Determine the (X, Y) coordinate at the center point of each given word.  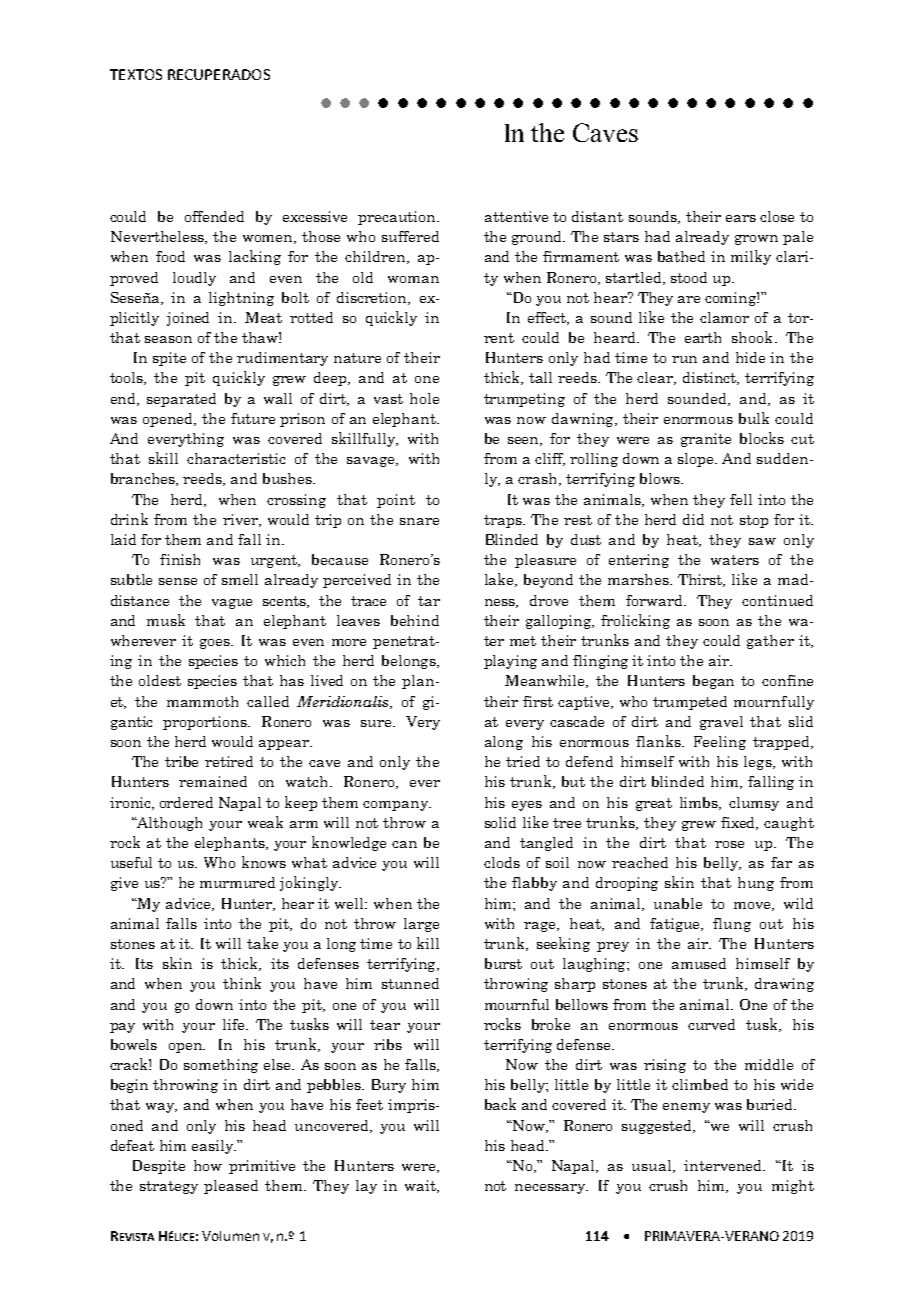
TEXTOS (136, 74)
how (208, 1165)
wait (421, 1186)
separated (181, 400)
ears (741, 218)
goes (216, 644)
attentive (516, 216)
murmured (237, 882)
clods (502, 862)
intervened (724, 1165)
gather (770, 642)
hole (424, 398)
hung (756, 884)
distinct (711, 378)
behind (415, 620)
